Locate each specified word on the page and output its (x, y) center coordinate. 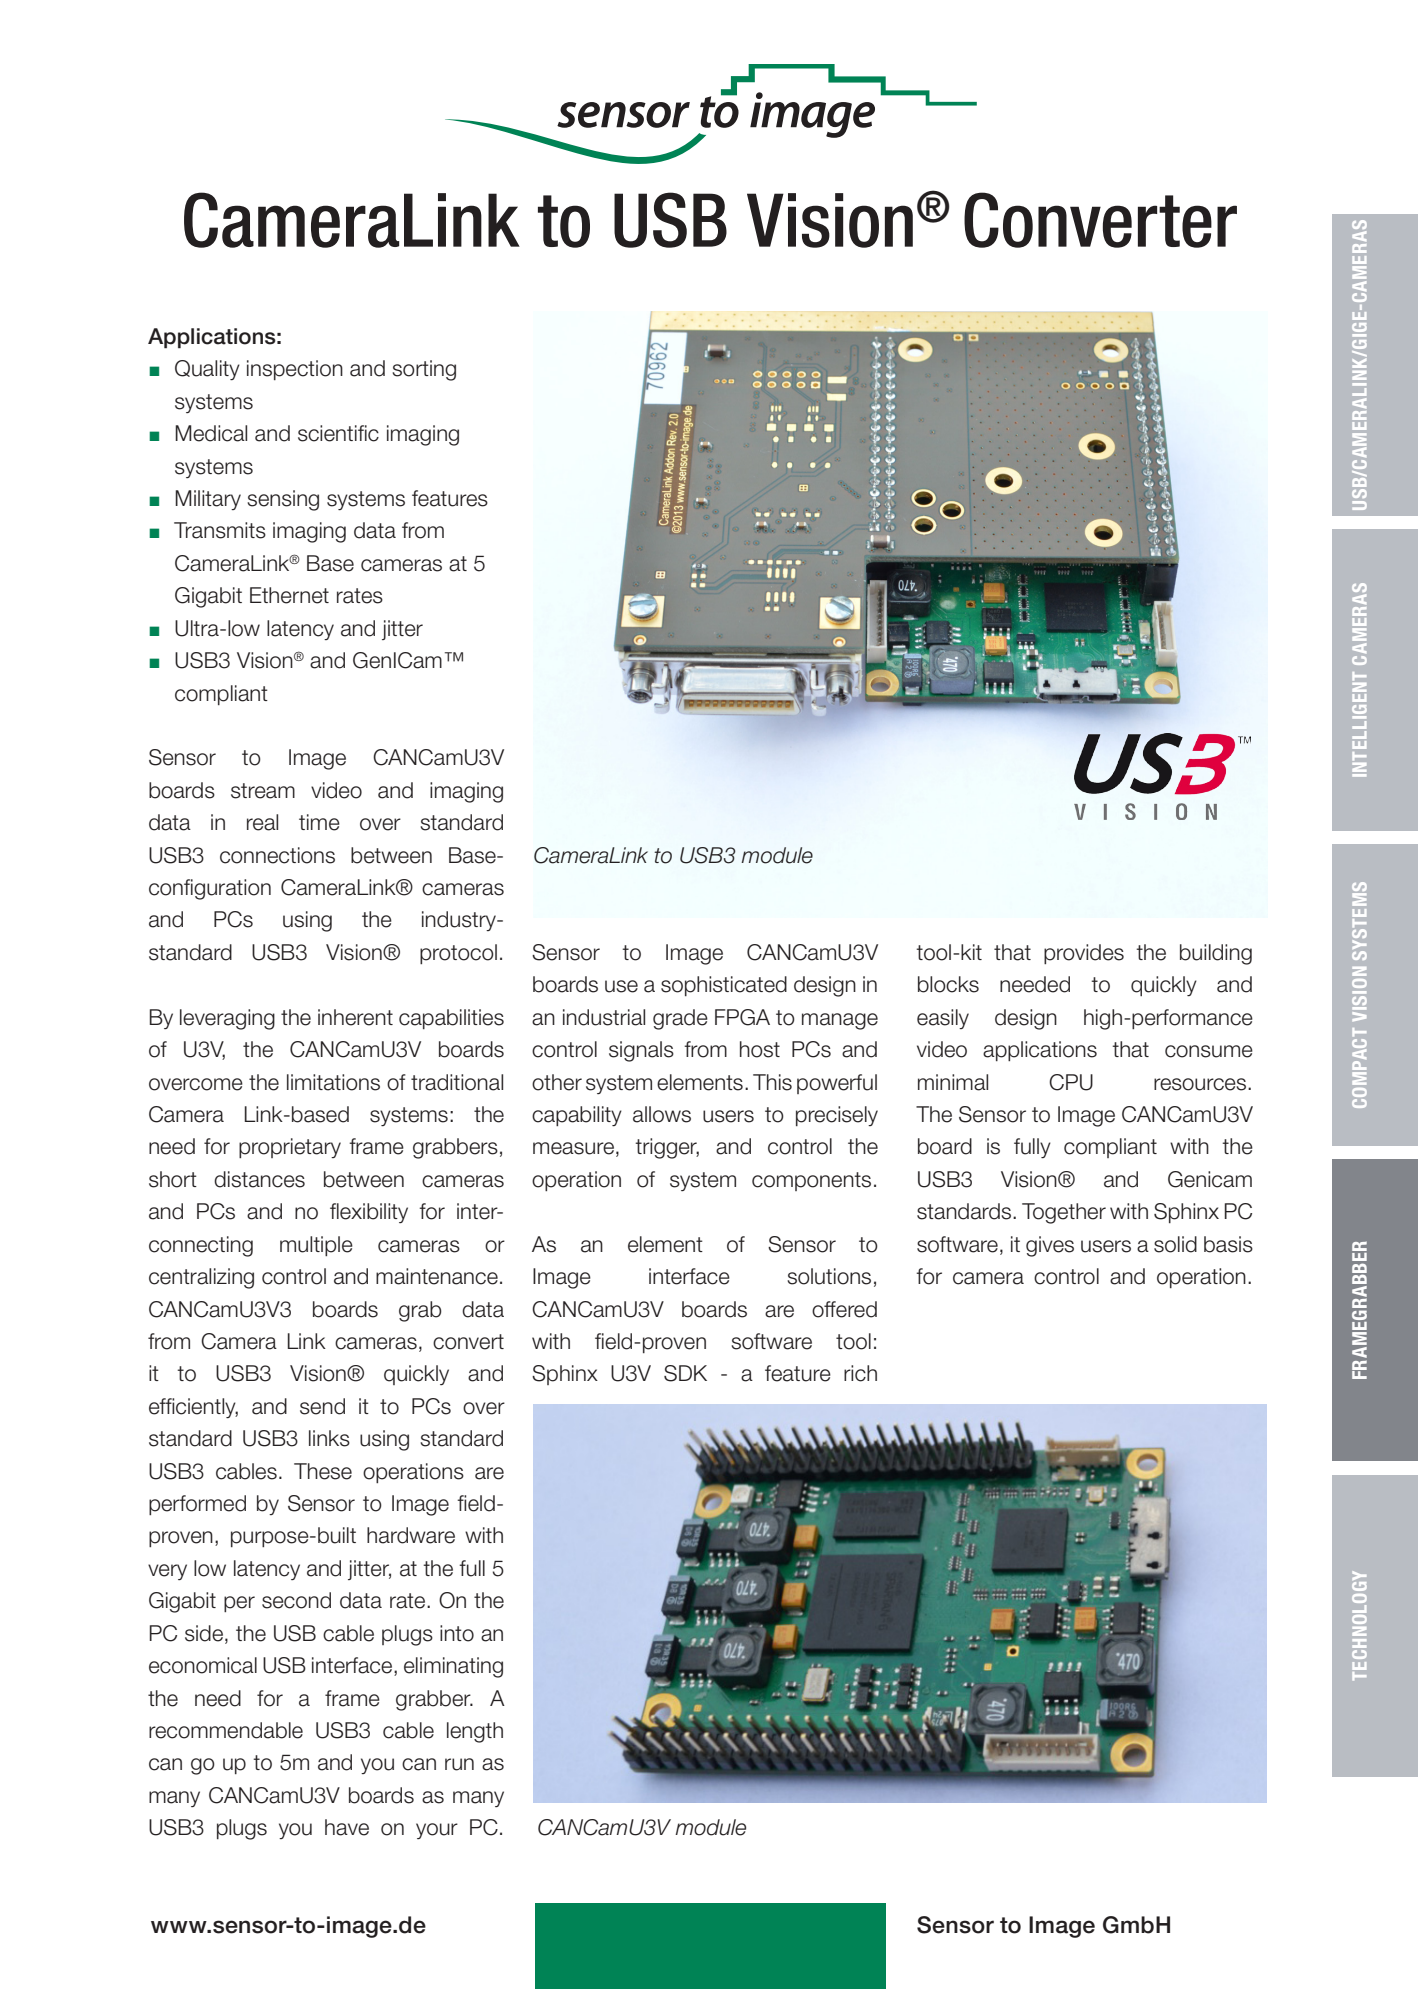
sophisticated (724, 986)
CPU (1071, 1082)
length (475, 1732)
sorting (424, 370)
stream (263, 791)
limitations (333, 1082)
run (459, 1764)
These (323, 1471)
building (1216, 954)
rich (860, 1373)
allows (662, 1114)
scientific (338, 433)
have (347, 1827)
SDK (685, 1373)
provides (1084, 954)
